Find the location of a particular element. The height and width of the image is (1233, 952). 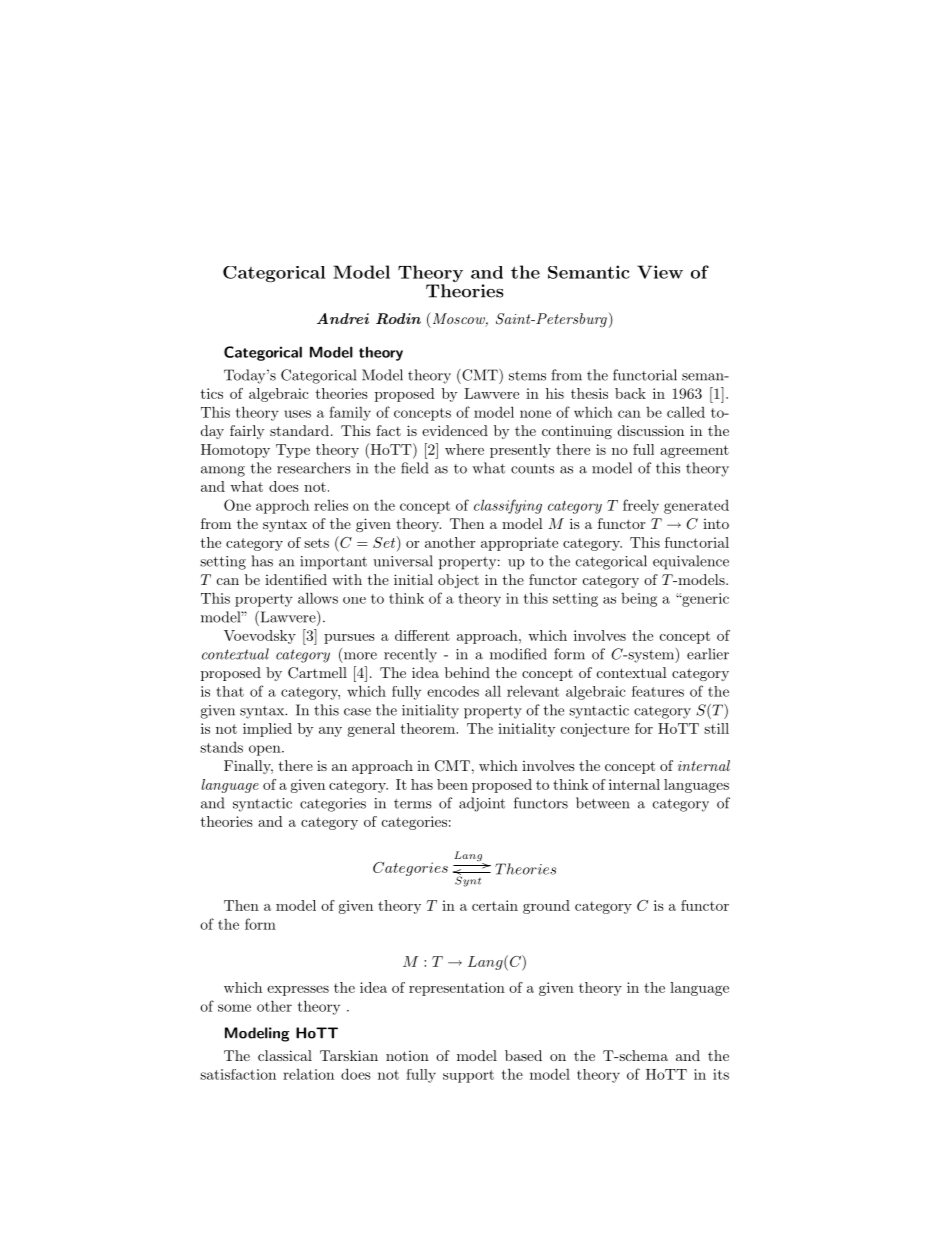

its is located at coordinates (721, 1074).
